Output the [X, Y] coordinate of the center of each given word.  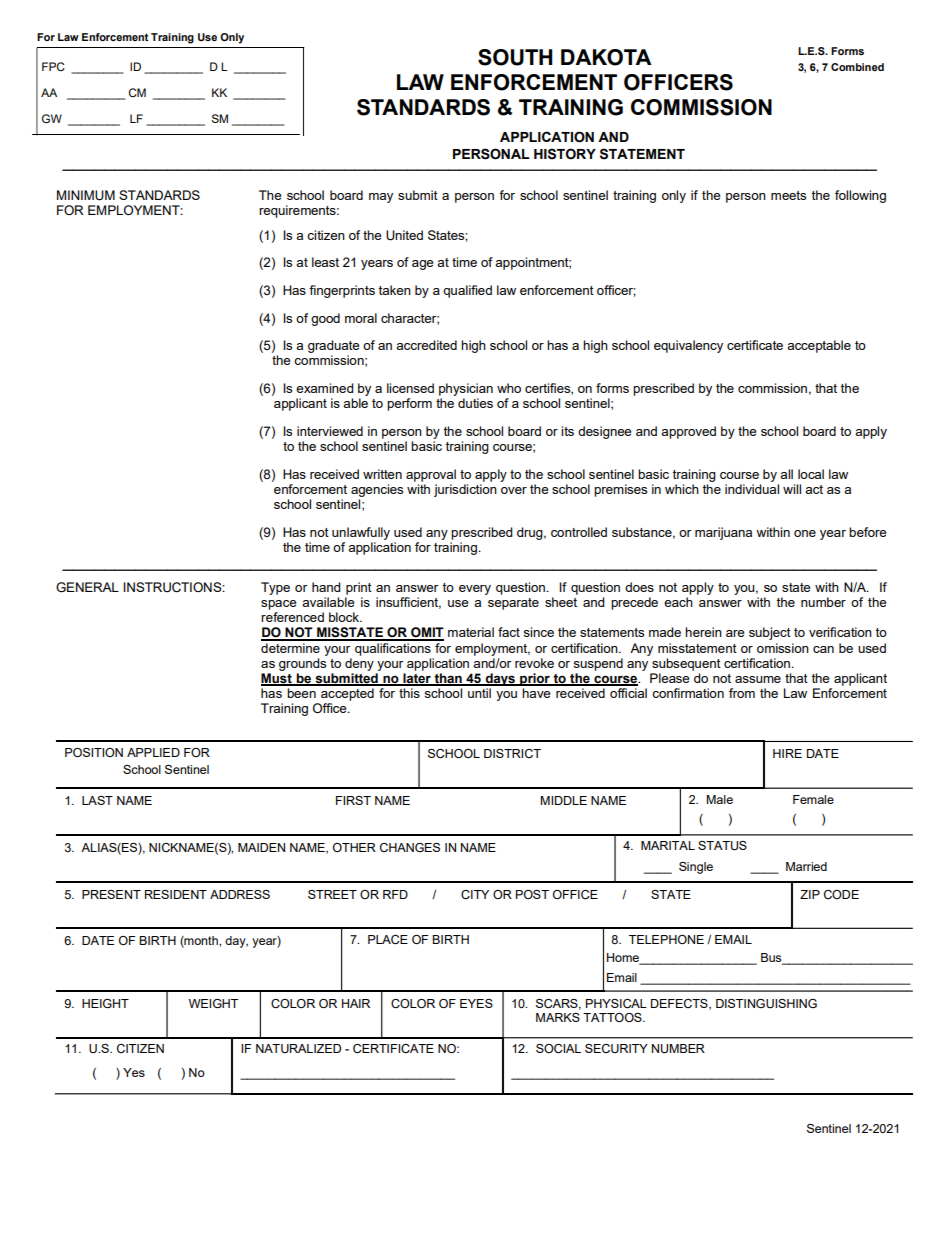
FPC [53, 66]
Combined [857, 67]
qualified [467, 291]
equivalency [688, 346]
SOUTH [515, 57]
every [475, 590]
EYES [476, 1003]
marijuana [723, 533]
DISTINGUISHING [766, 1003]
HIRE [787, 753]
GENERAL [87, 587]
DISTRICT [512, 753]
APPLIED [153, 752]
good [325, 319]
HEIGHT [105, 1003]
